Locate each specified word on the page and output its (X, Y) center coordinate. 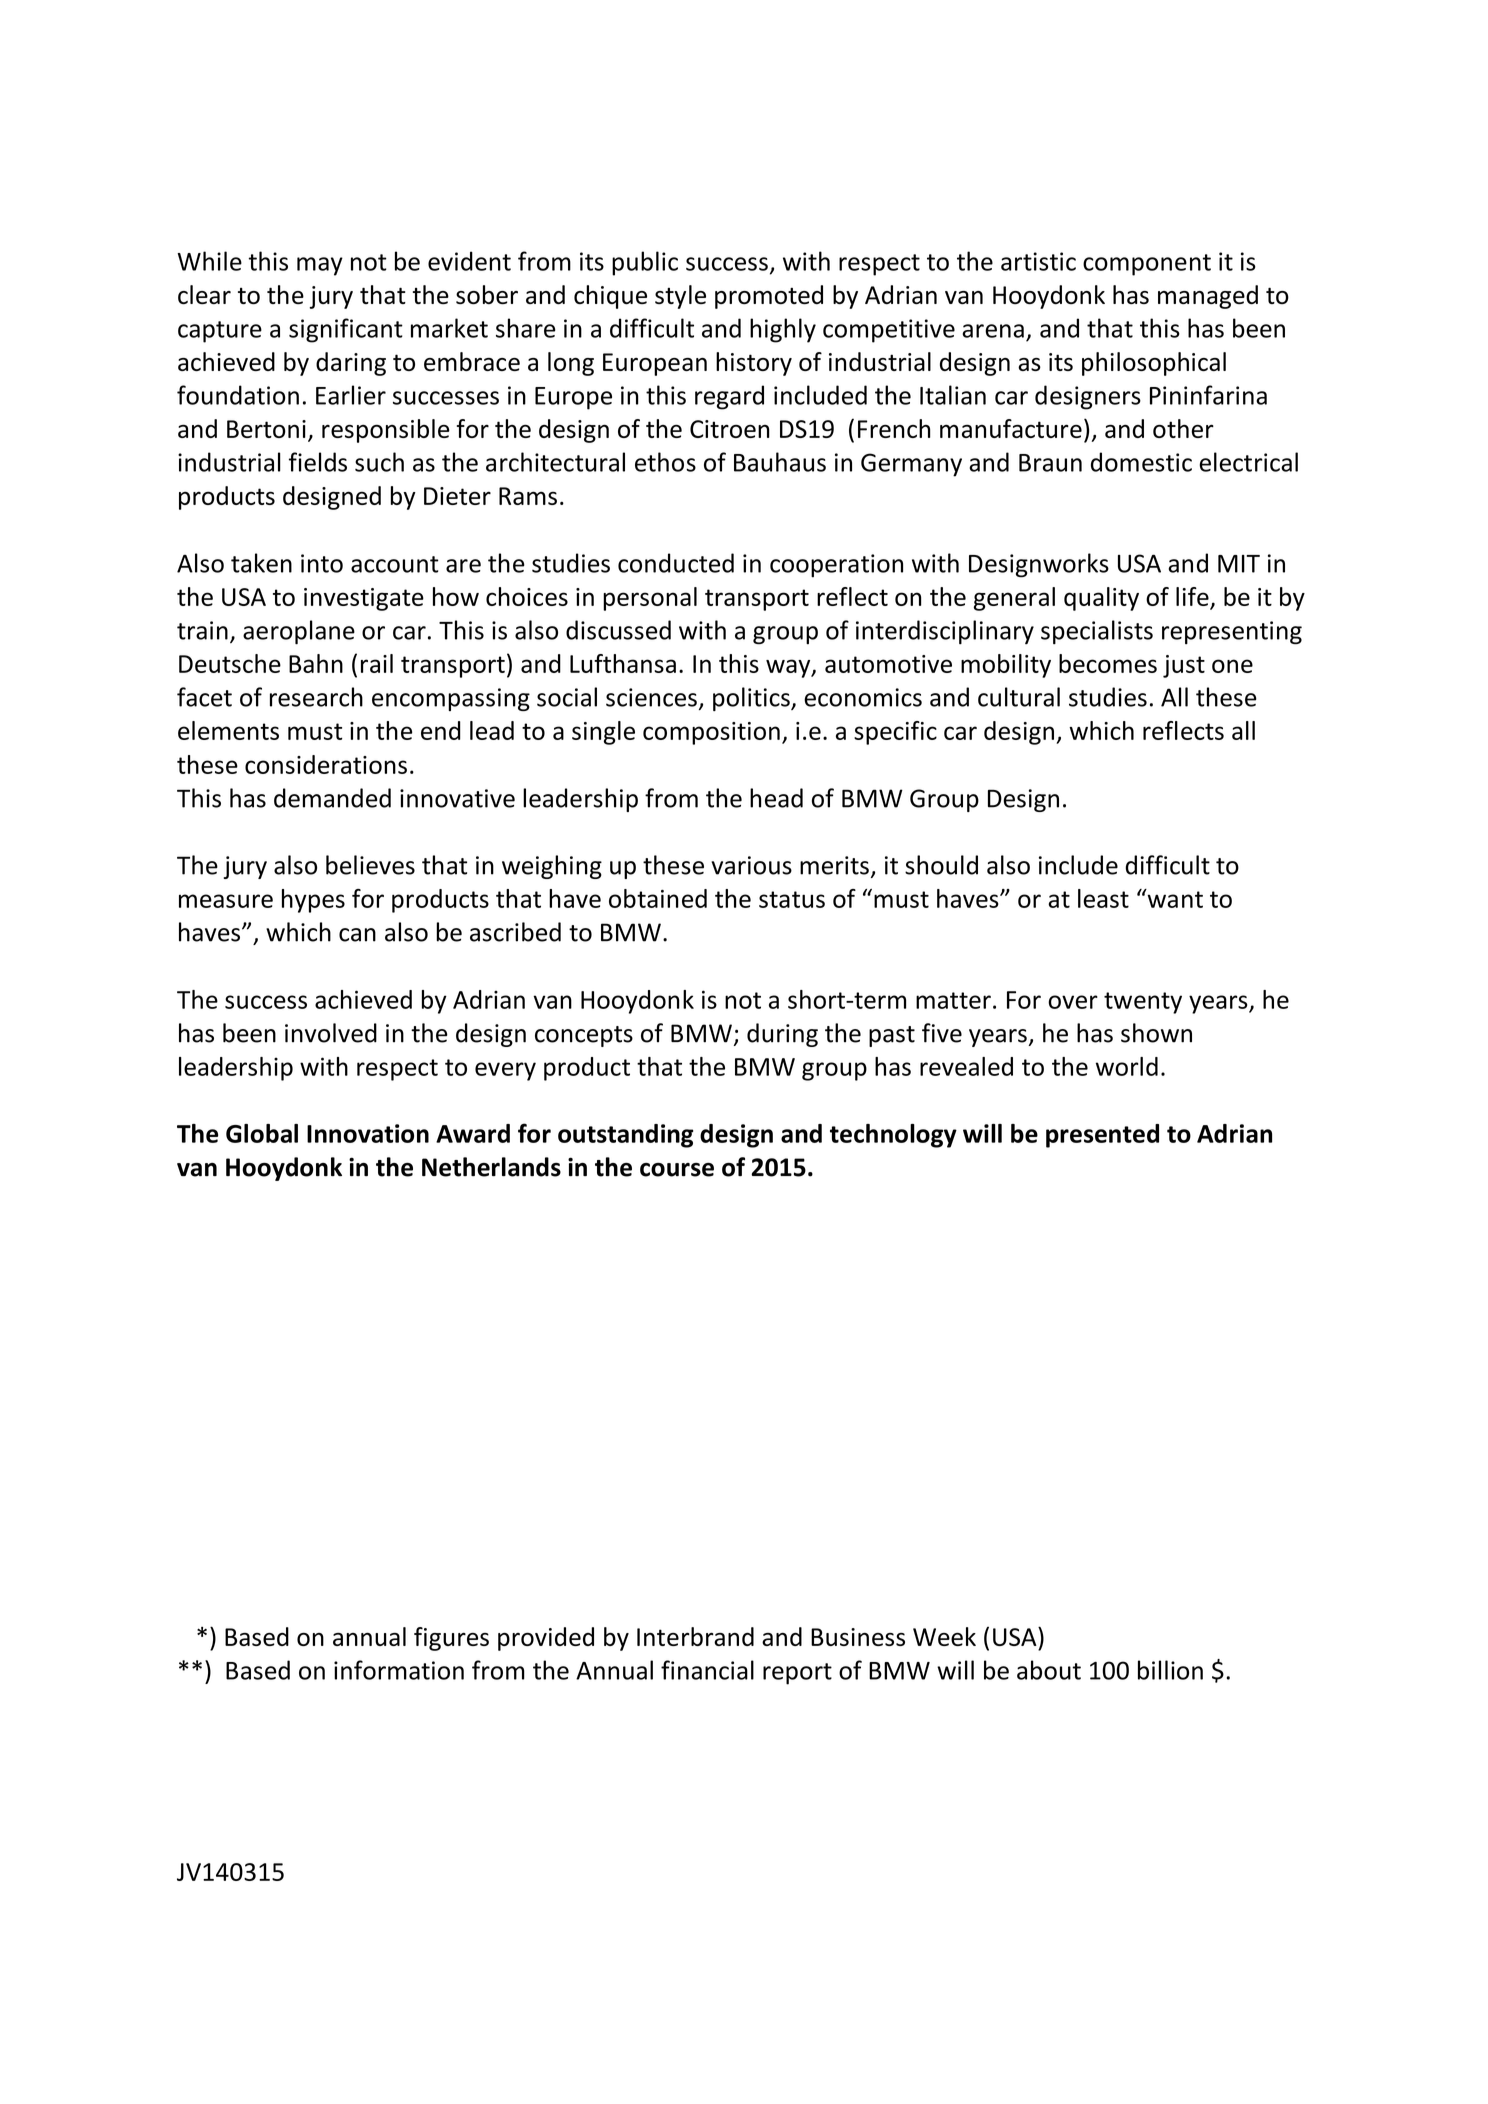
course (677, 1170)
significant (346, 330)
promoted (769, 297)
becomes (1108, 663)
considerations (326, 764)
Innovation (368, 1133)
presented (1102, 1136)
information (399, 1670)
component (1147, 265)
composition (711, 733)
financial (707, 1670)
